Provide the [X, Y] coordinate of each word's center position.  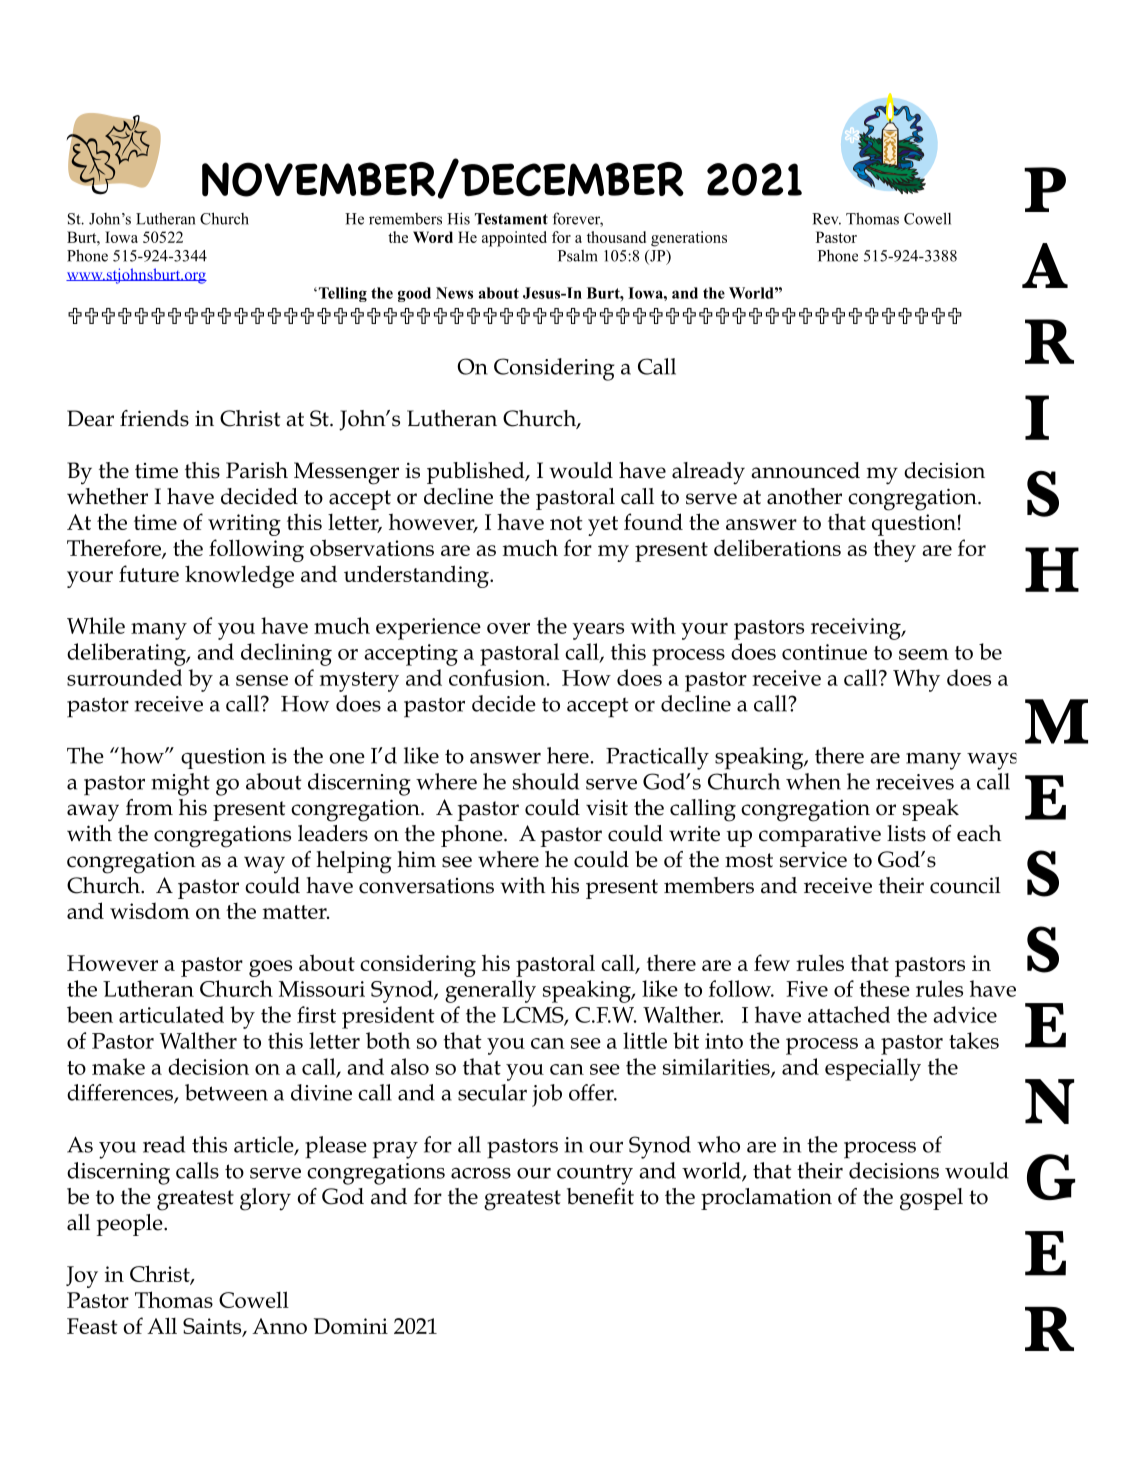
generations [689, 239]
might [181, 784]
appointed [514, 239]
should [546, 781]
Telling [341, 294]
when [813, 781]
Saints [213, 1327]
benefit [600, 1196]
